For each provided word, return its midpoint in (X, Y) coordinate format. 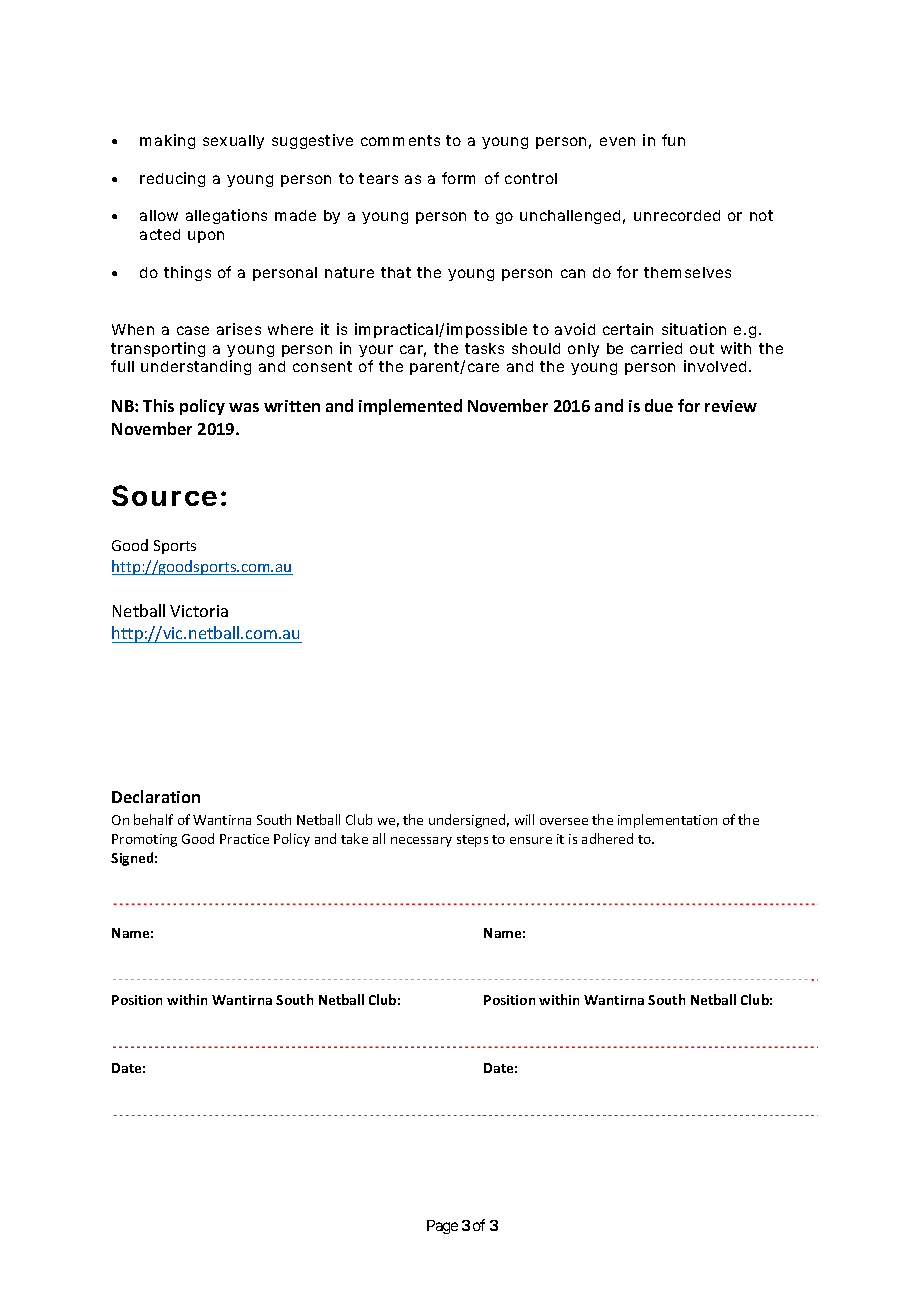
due (659, 405)
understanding (196, 367)
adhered (607, 838)
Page (442, 1227)
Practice (244, 839)
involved (715, 366)
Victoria (199, 611)
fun (673, 140)
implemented (410, 407)
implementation (667, 821)
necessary (421, 842)
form (458, 178)
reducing (172, 179)
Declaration (156, 796)
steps (472, 841)
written (292, 406)
